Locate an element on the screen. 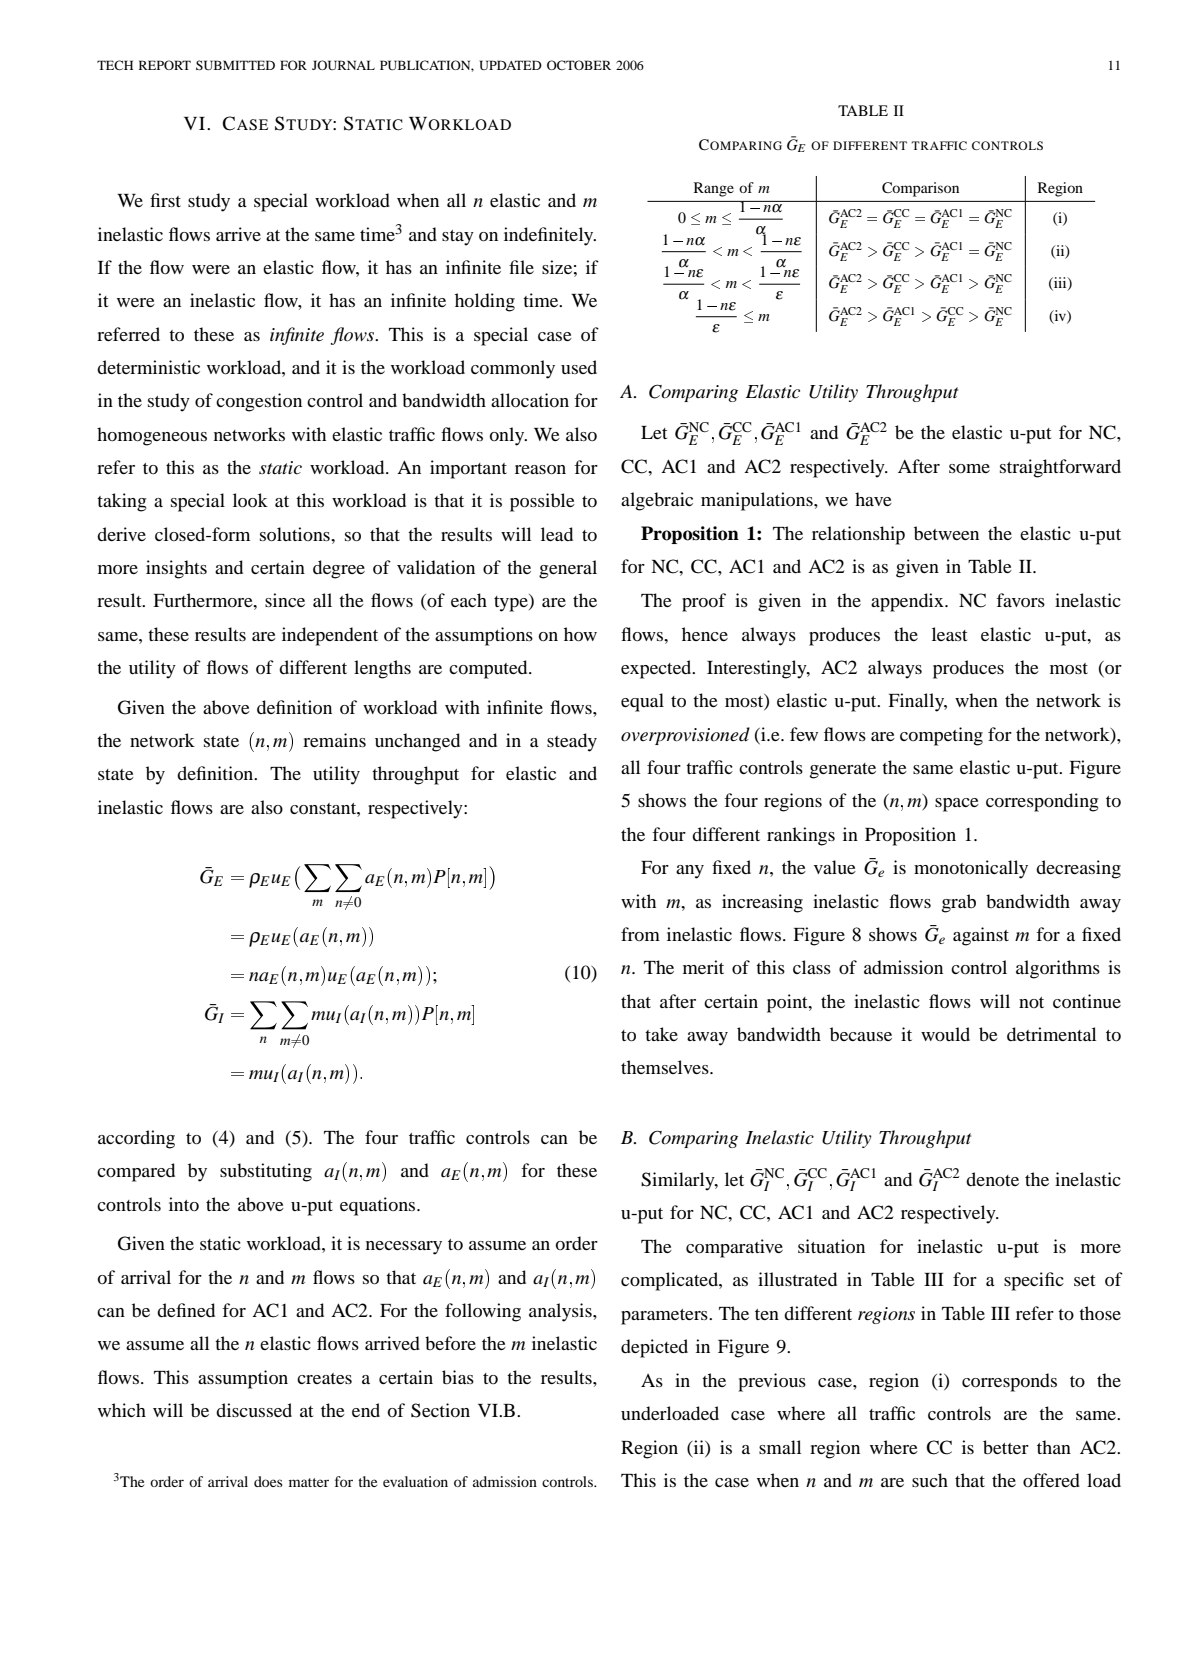  SUBMITTED is located at coordinates (235, 65).
